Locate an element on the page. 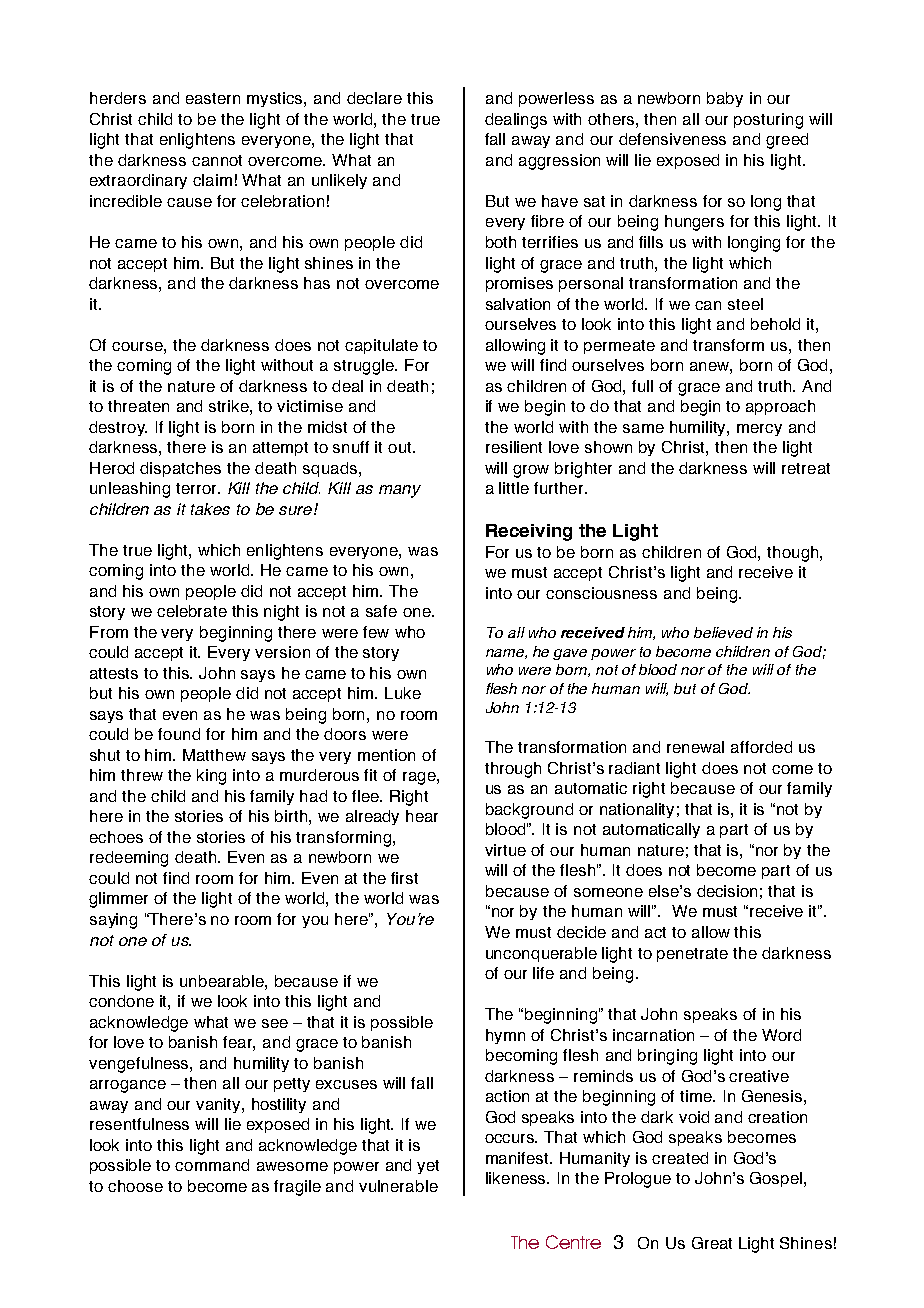  Luke is located at coordinates (403, 693).
